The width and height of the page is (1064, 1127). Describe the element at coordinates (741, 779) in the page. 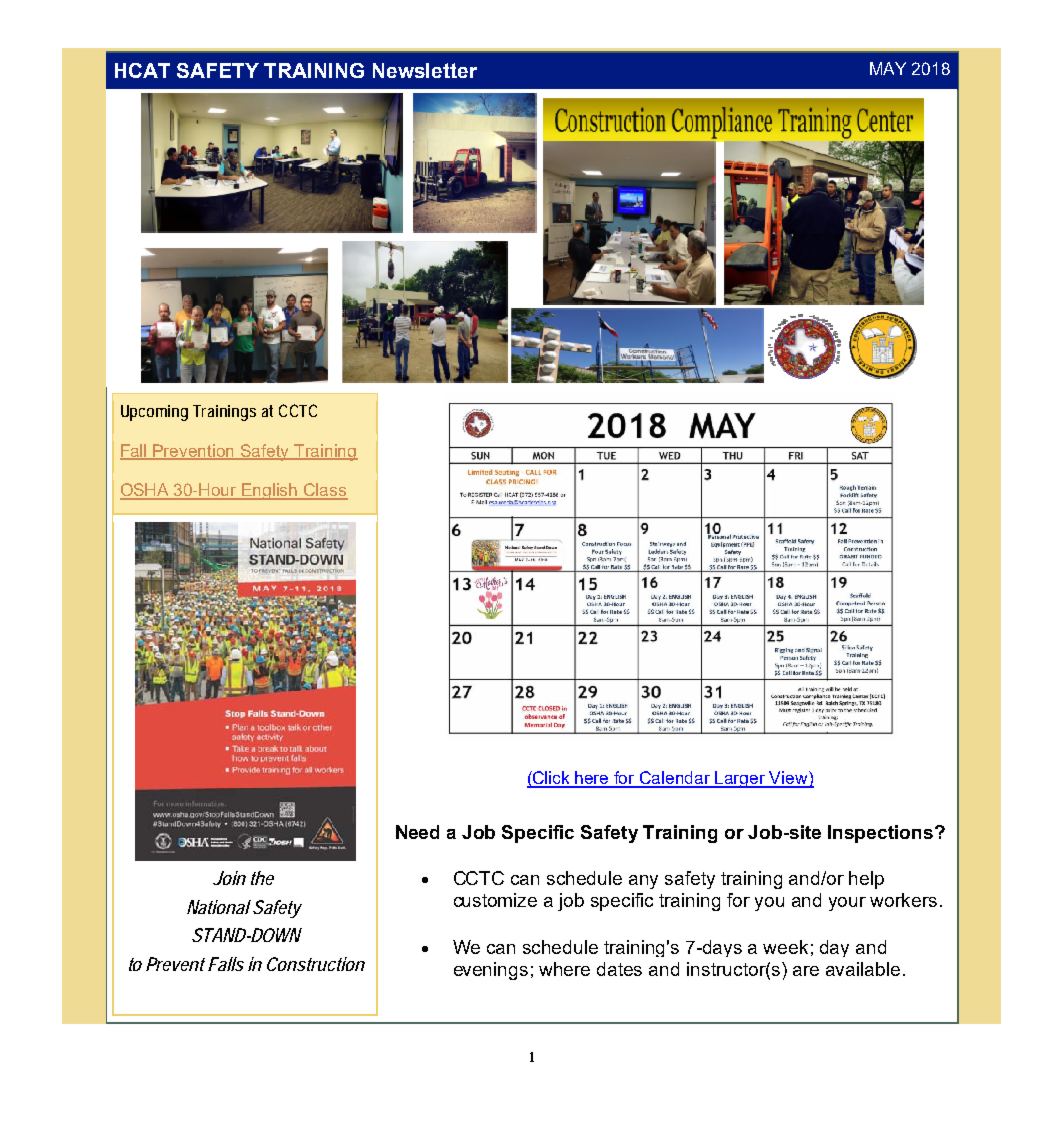

I see `Larger` at that location.
